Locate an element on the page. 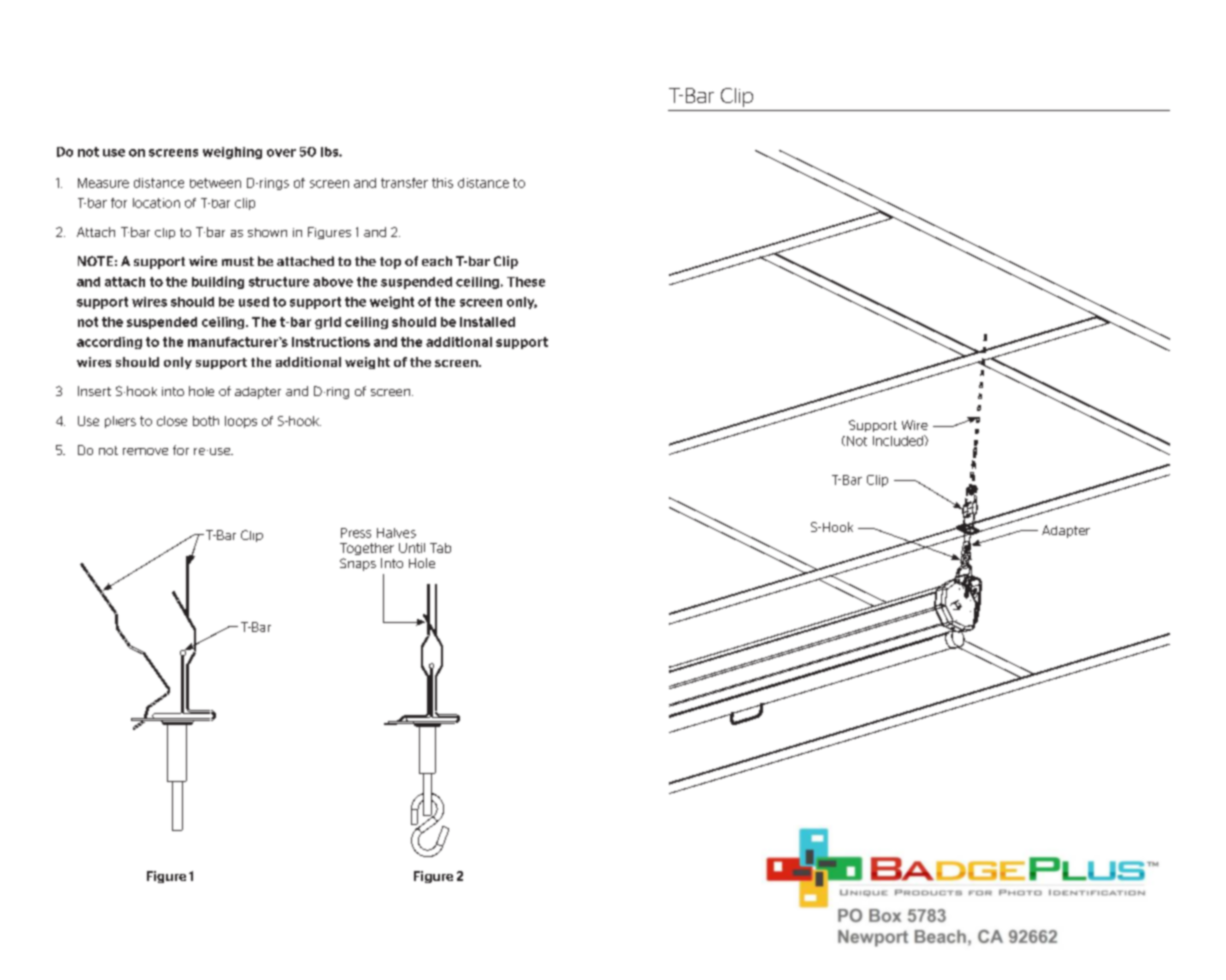 The width and height of the document is (1226, 980). weighing is located at coordinates (232, 153).
